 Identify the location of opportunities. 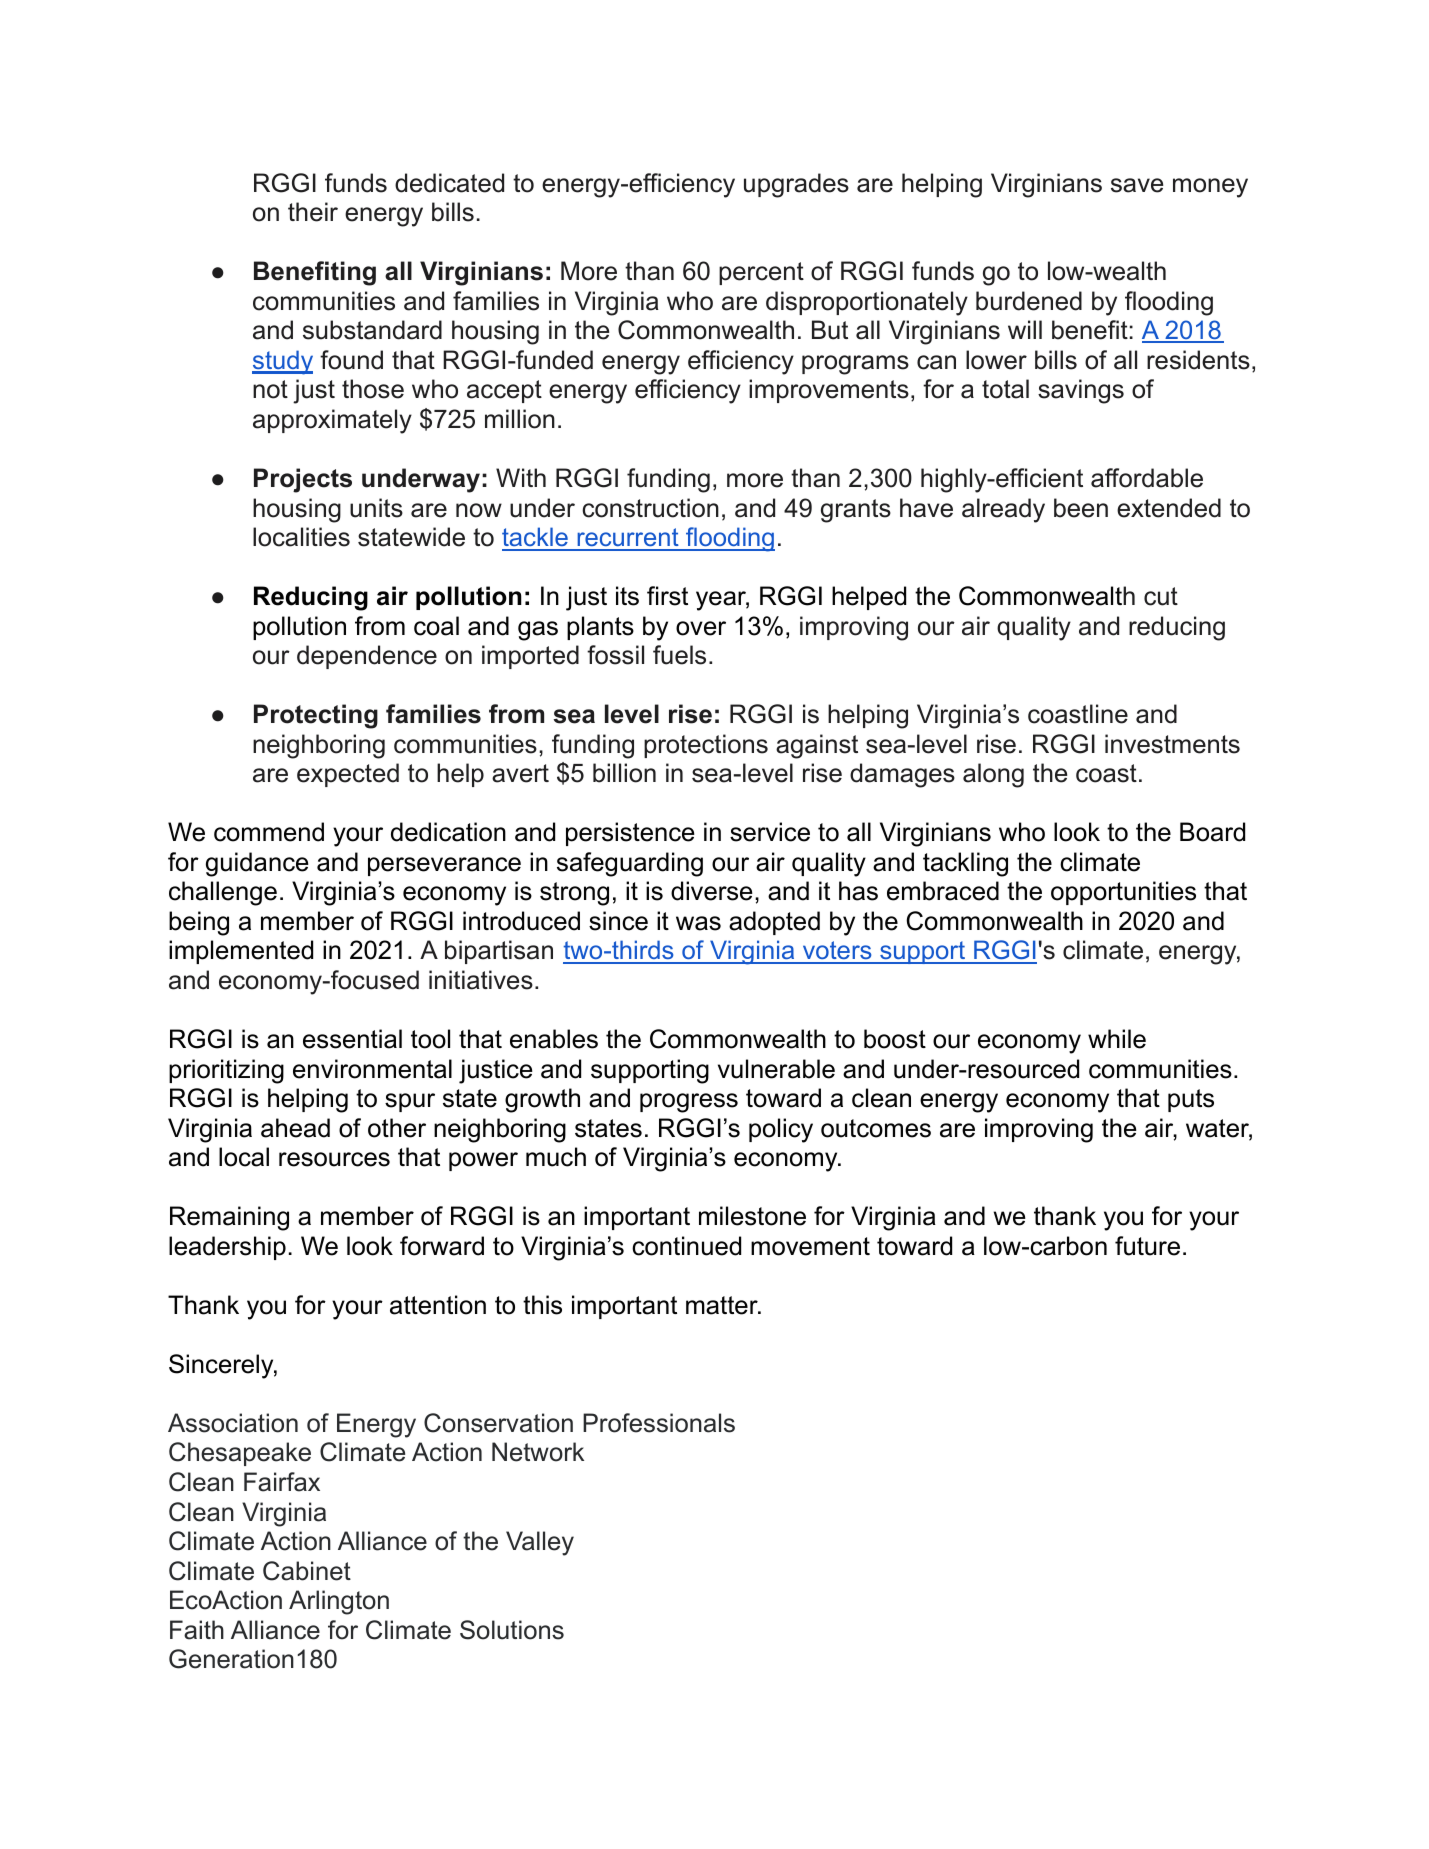
(1123, 893).
